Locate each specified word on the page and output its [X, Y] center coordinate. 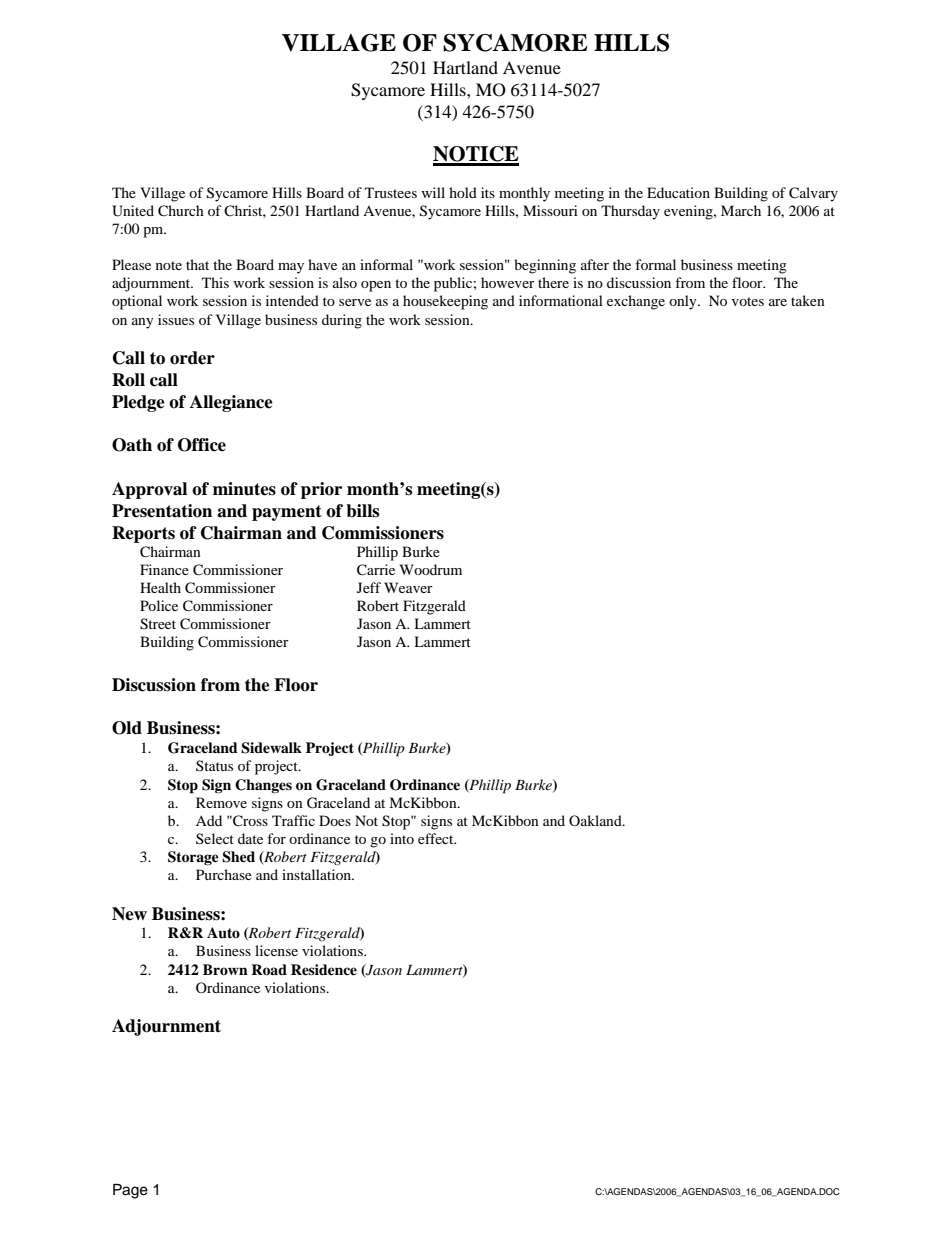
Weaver [408, 587]
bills [362, 511]
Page [130, 1191]
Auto [223, 933]
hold [463, 192]
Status [214, 765]
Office [202, 445]
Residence [324, 969]
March [741, 210]
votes [748, 301]
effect [437, 838]
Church [181, 211]
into [402, 838]
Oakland [596, 820]
